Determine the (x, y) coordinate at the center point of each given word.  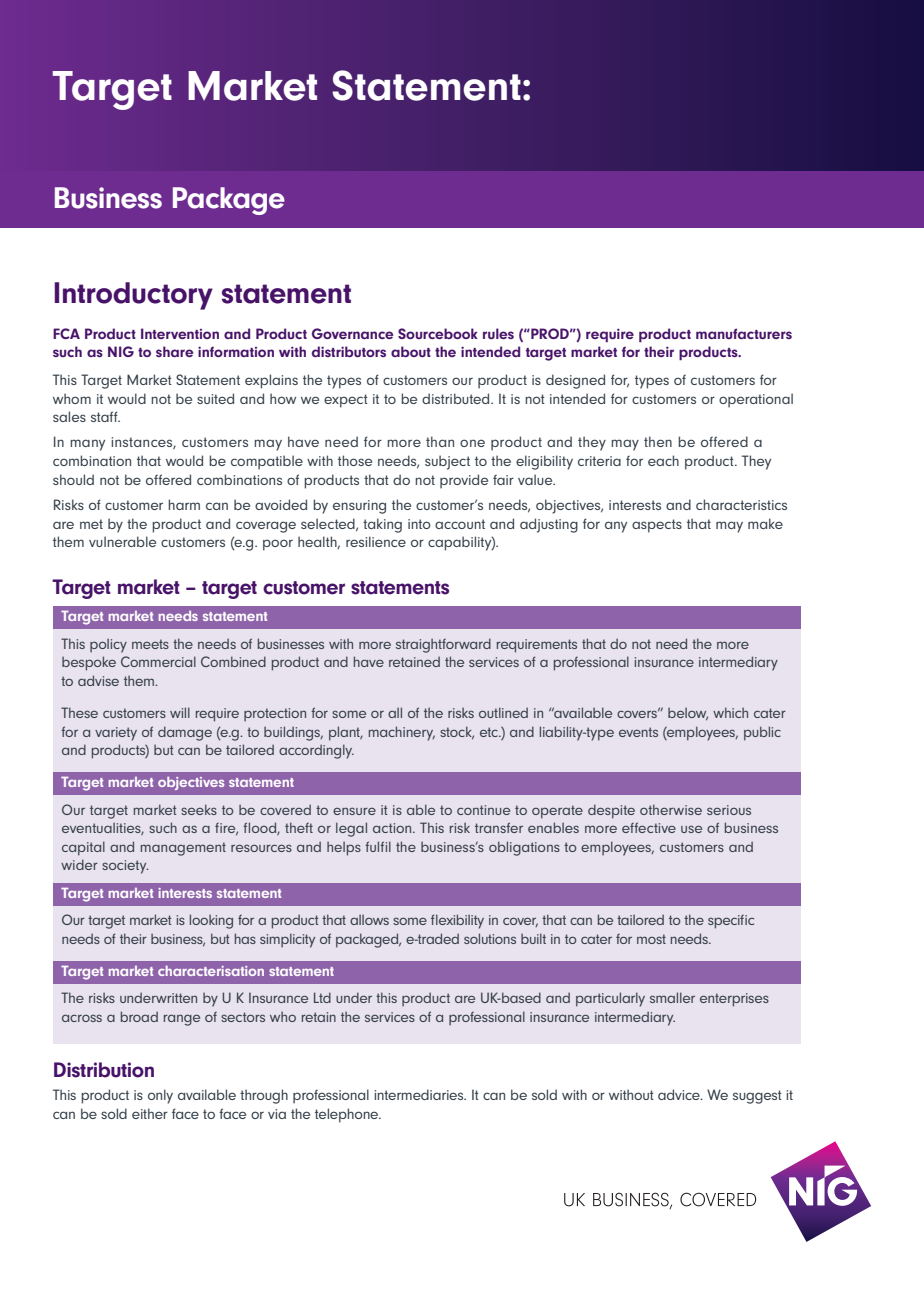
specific (731, 922)
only (160, 1096)
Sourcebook (438, 333)
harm (184, 504)
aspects (657, 526)
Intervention (180, 333)
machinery (402, 733)
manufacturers (744, 333)
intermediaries (420, 1094)
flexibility (457, 921)
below (688, 714)
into (419, 524)
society (125, 867)
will (180, 712)
